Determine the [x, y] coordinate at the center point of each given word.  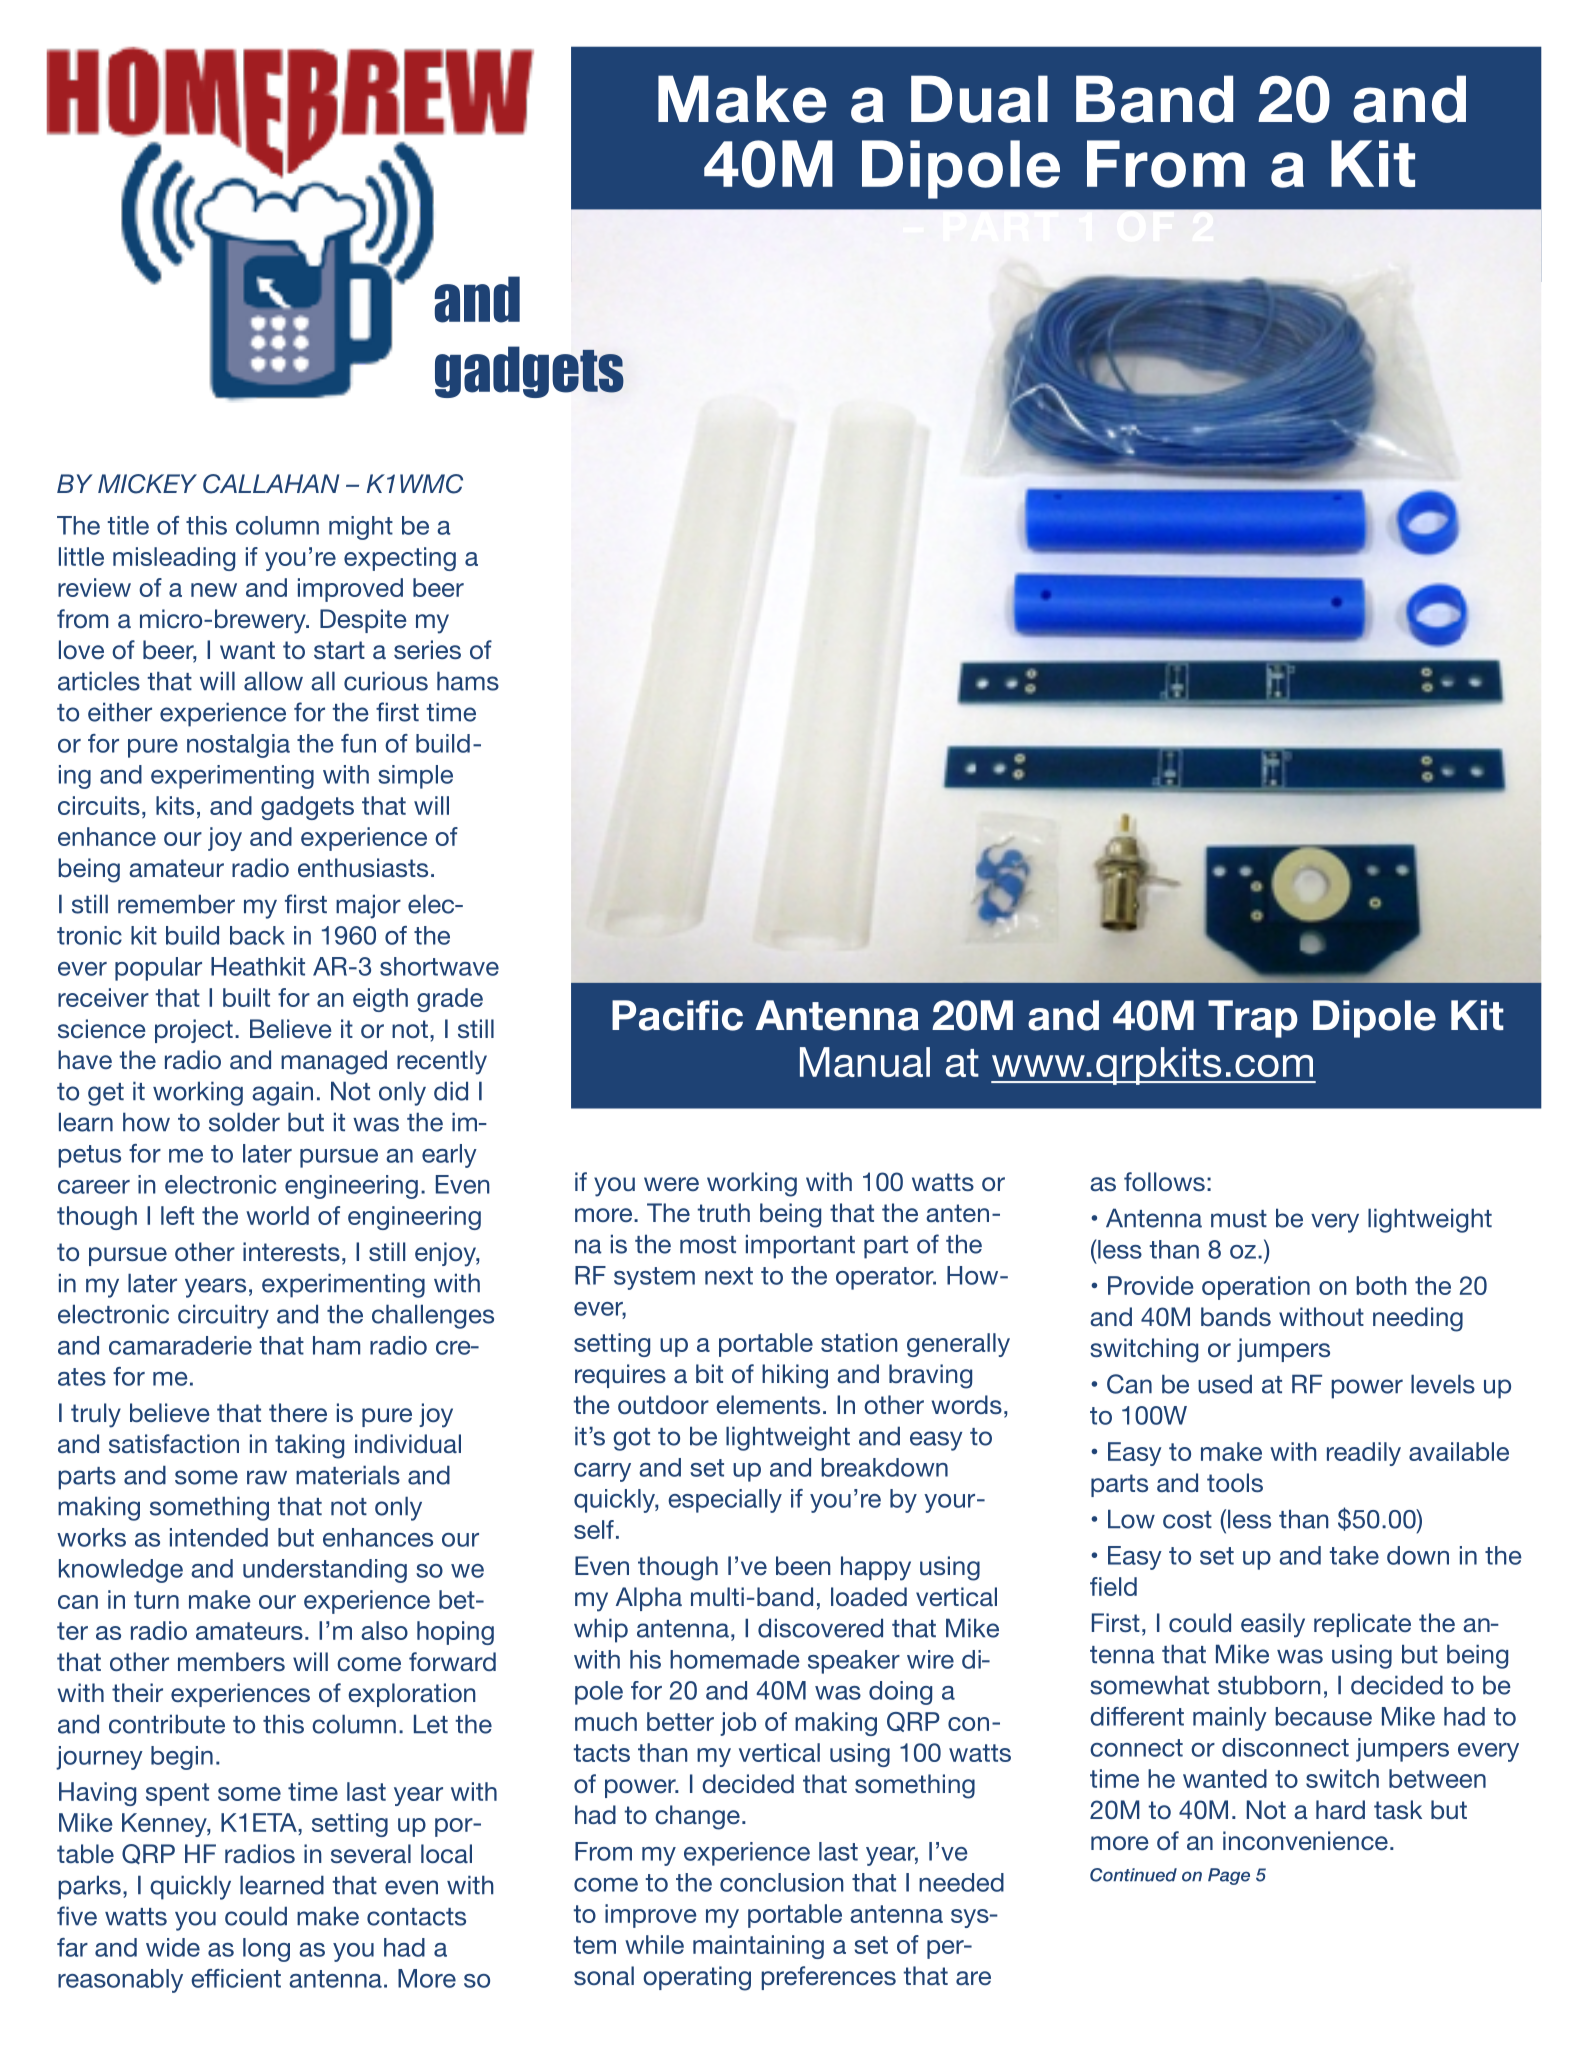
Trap [1253, 1019]
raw [267, 1477]
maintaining [758, 1947]
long [266, 1950]
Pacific [677, 1015]
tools [1235, 1482]
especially [725, 1501]
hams [468, 681]
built [246, 997]
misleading [174, 559]
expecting [400, 559]
